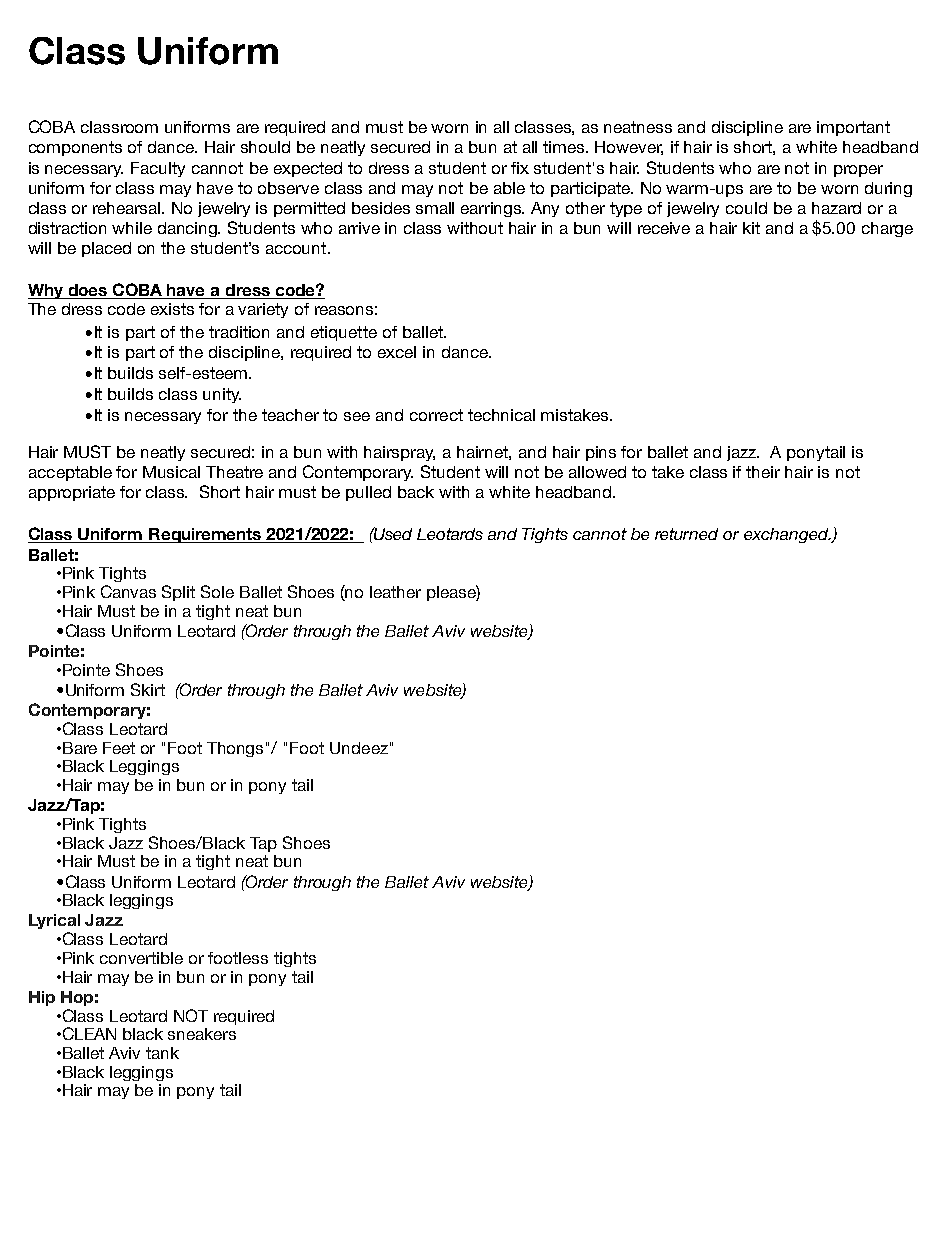 The image size is (952, 1233). What do you see at coordinates (172, 309) in the document?
I see `exists` at bounding box center [172, 309].
